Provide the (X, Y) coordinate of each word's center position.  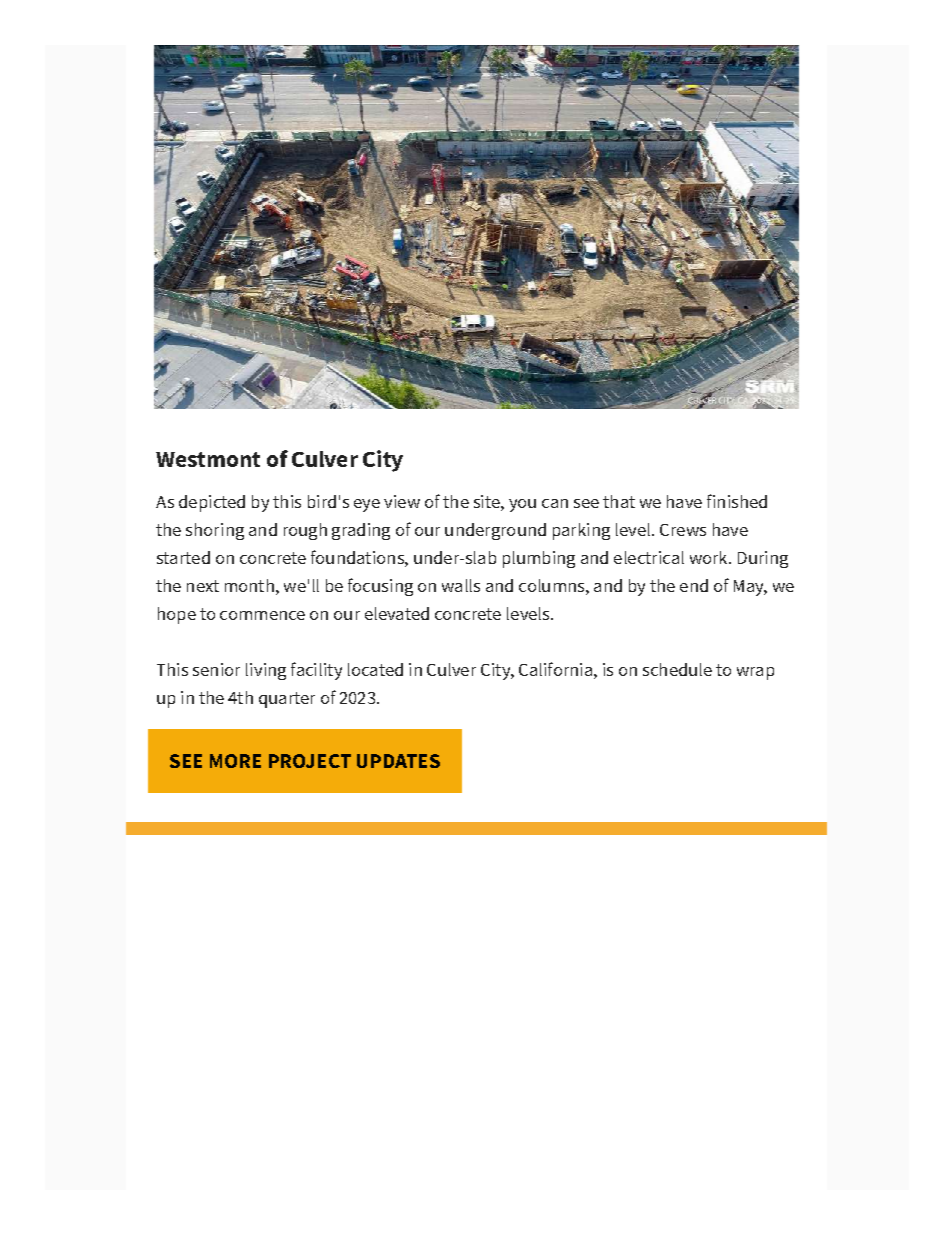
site (488, 501)
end (694, 585)
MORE (235, 761)
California (557, 669)
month (249, 585)
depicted (212, 503)
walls (461, 585)
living (266, 671)
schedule (677, 669)
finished (737, 501)
